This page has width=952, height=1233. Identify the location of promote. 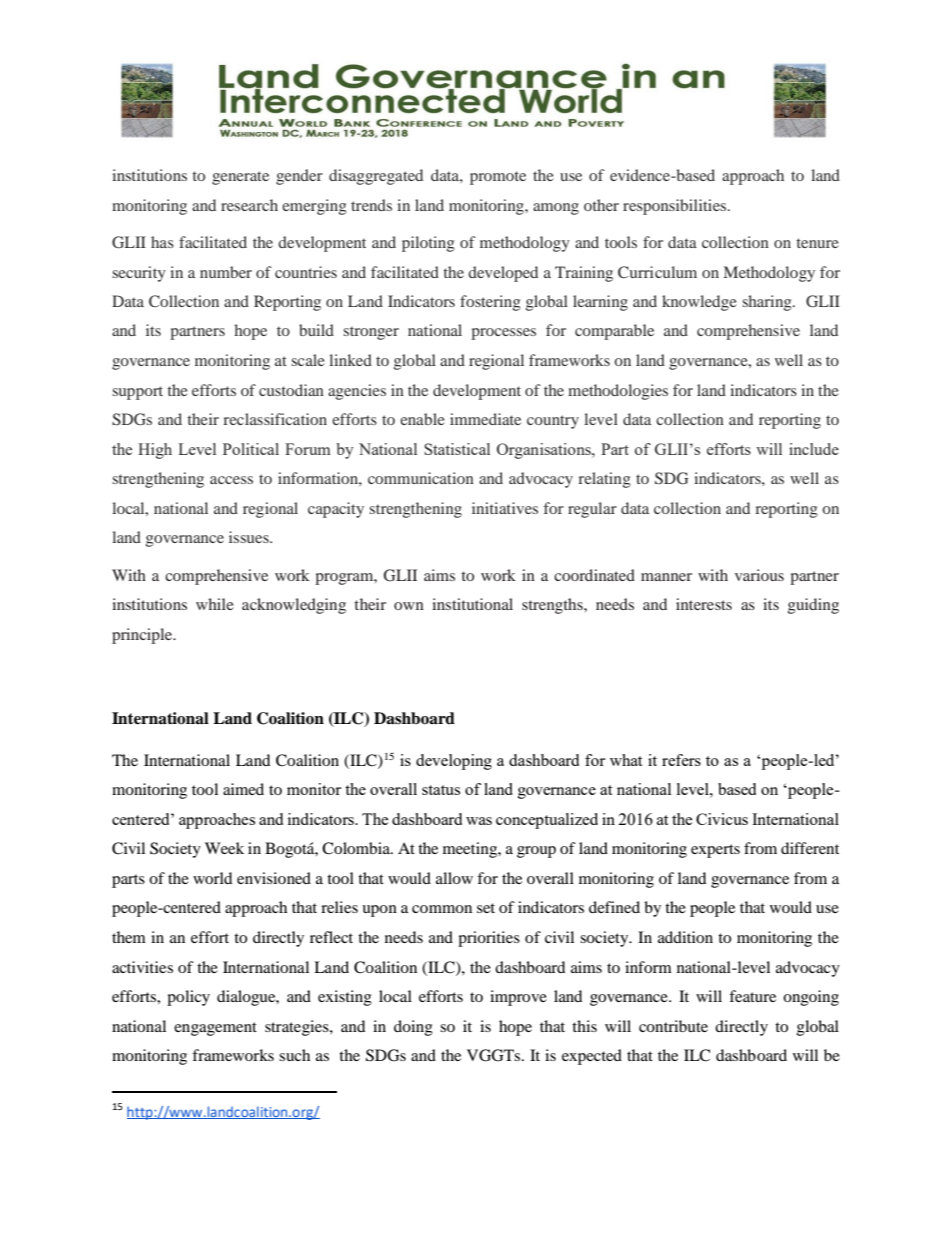
(498, 178).
